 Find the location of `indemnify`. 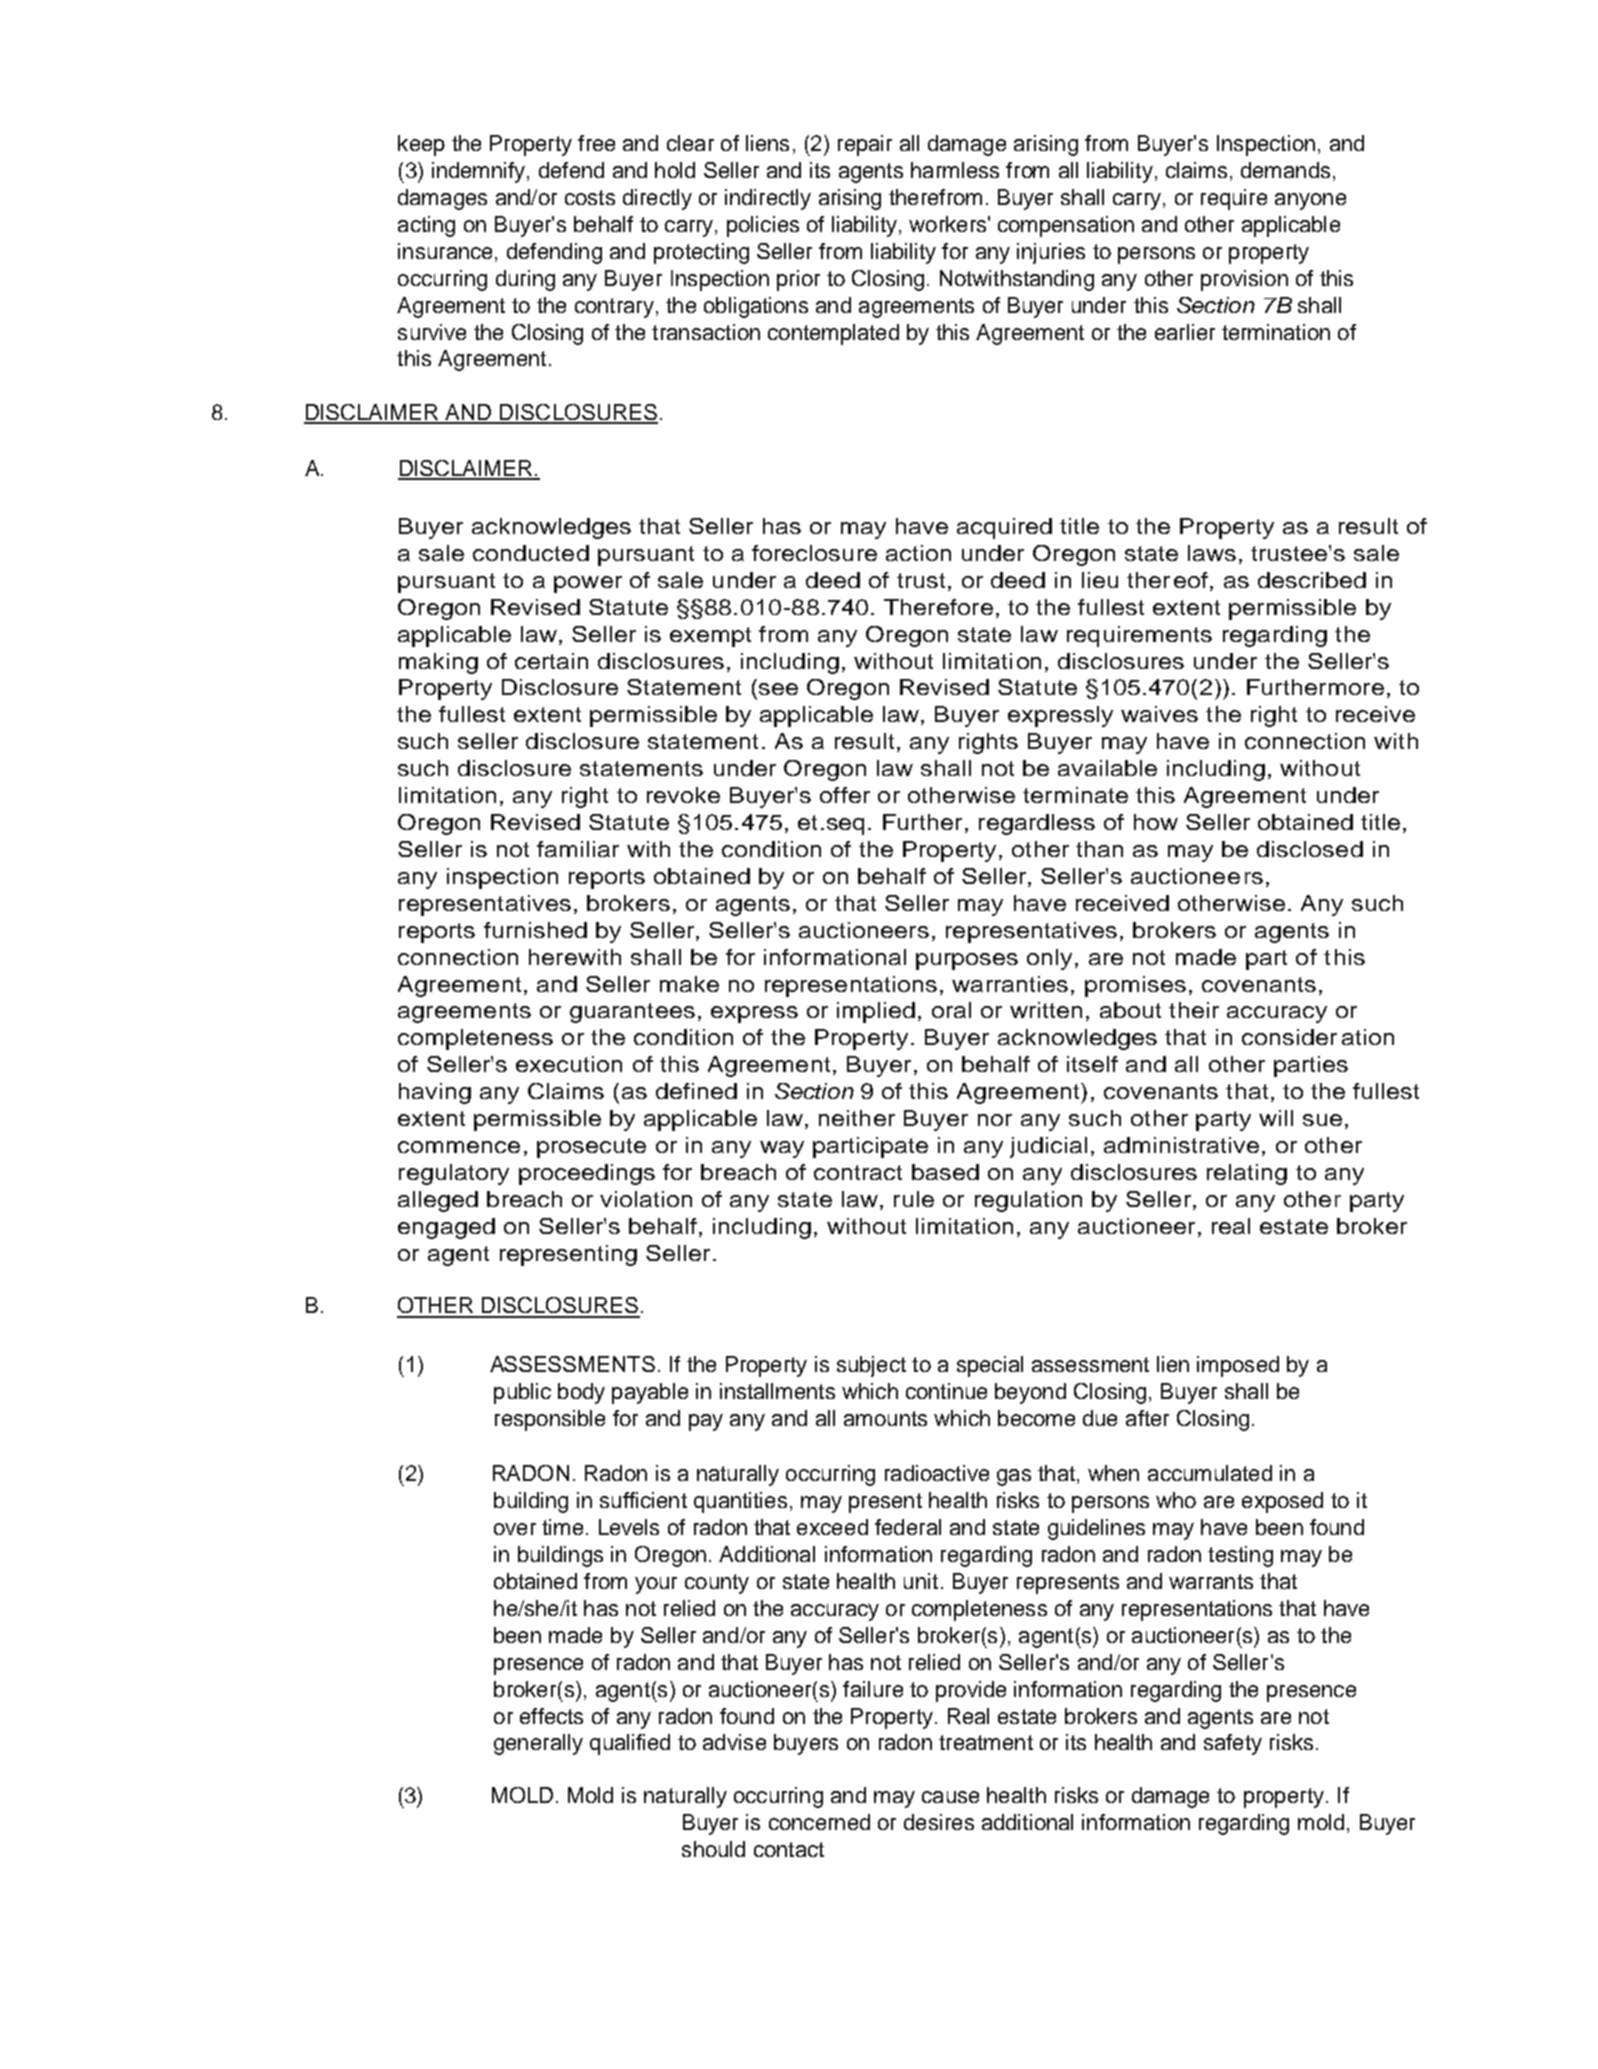

indemnify is located at coordinates (480, 172).
